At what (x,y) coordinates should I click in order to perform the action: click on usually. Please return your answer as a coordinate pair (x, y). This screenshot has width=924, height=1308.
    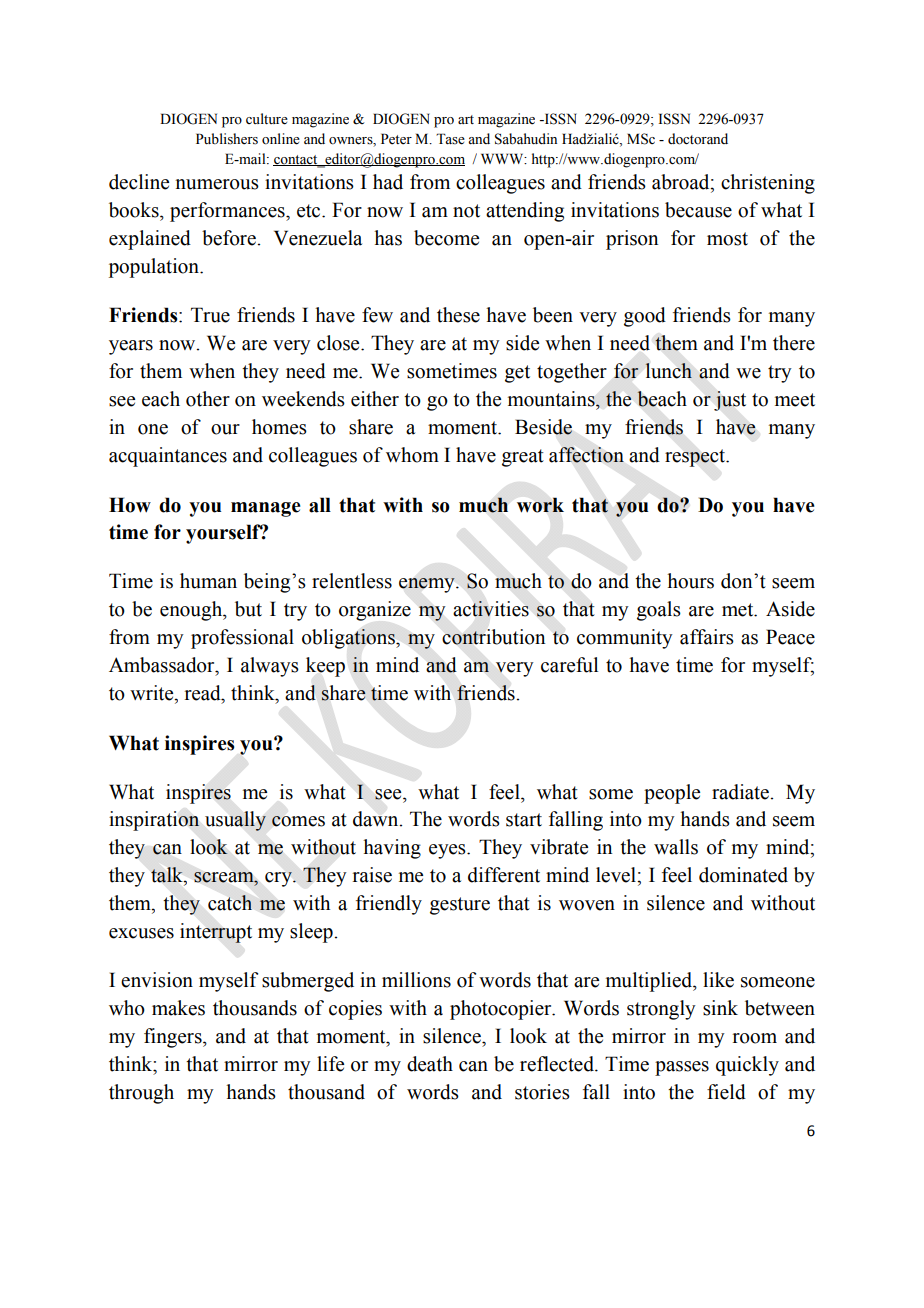
    Looking at the image, I should click on (235, 821).
